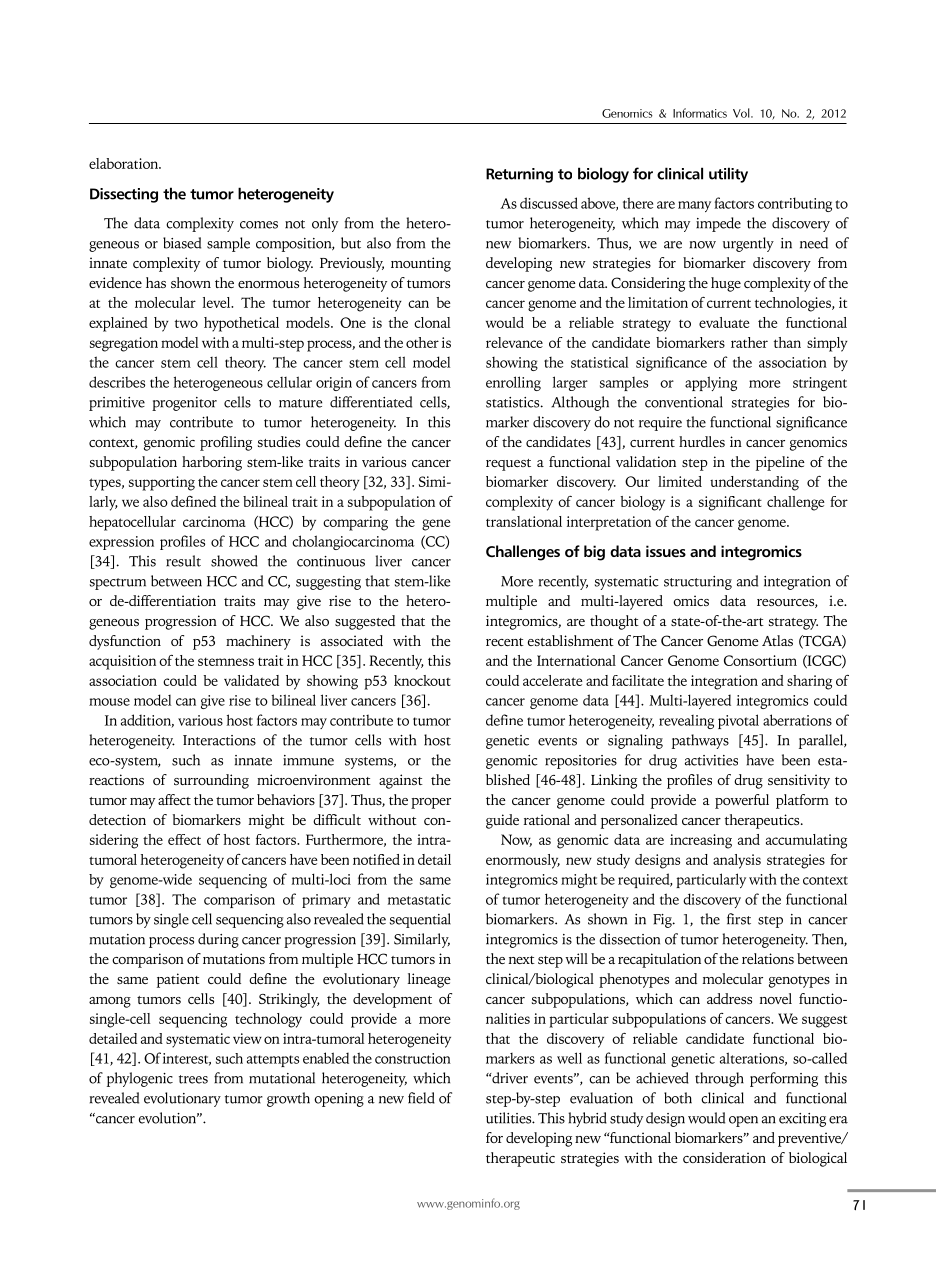 The image size is (936, 1288). I want to click on machinery, so click(258, 642).
